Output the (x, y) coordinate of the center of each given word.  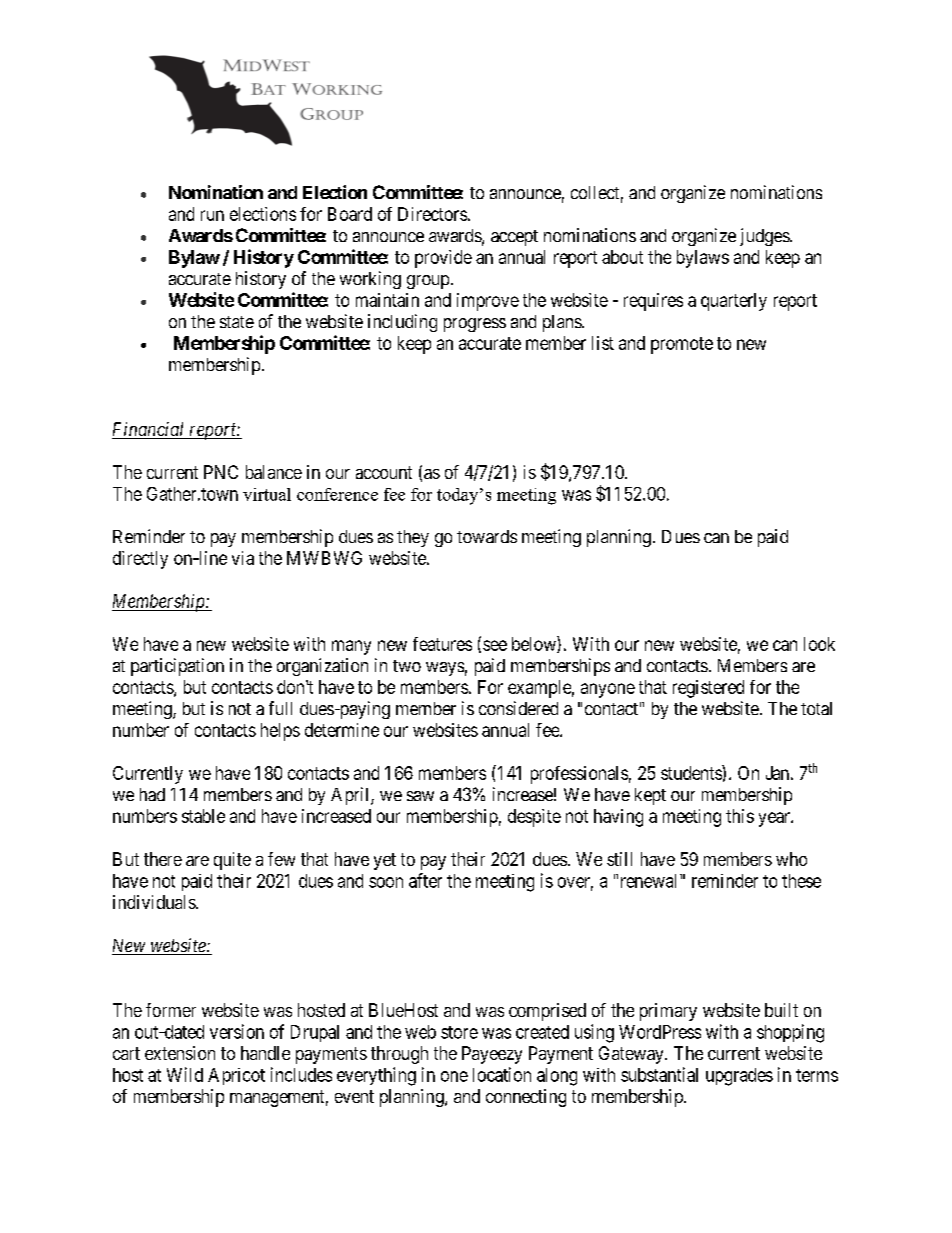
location (502, 1074)
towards (487, 536)
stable (203, 816)
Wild (185, 1074)
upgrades (739, 1077)
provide (443, 259)
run (212, 215)
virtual (267, 494)
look (819, 644)
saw (420, 796)
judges (765, 237)
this (740, 816)
